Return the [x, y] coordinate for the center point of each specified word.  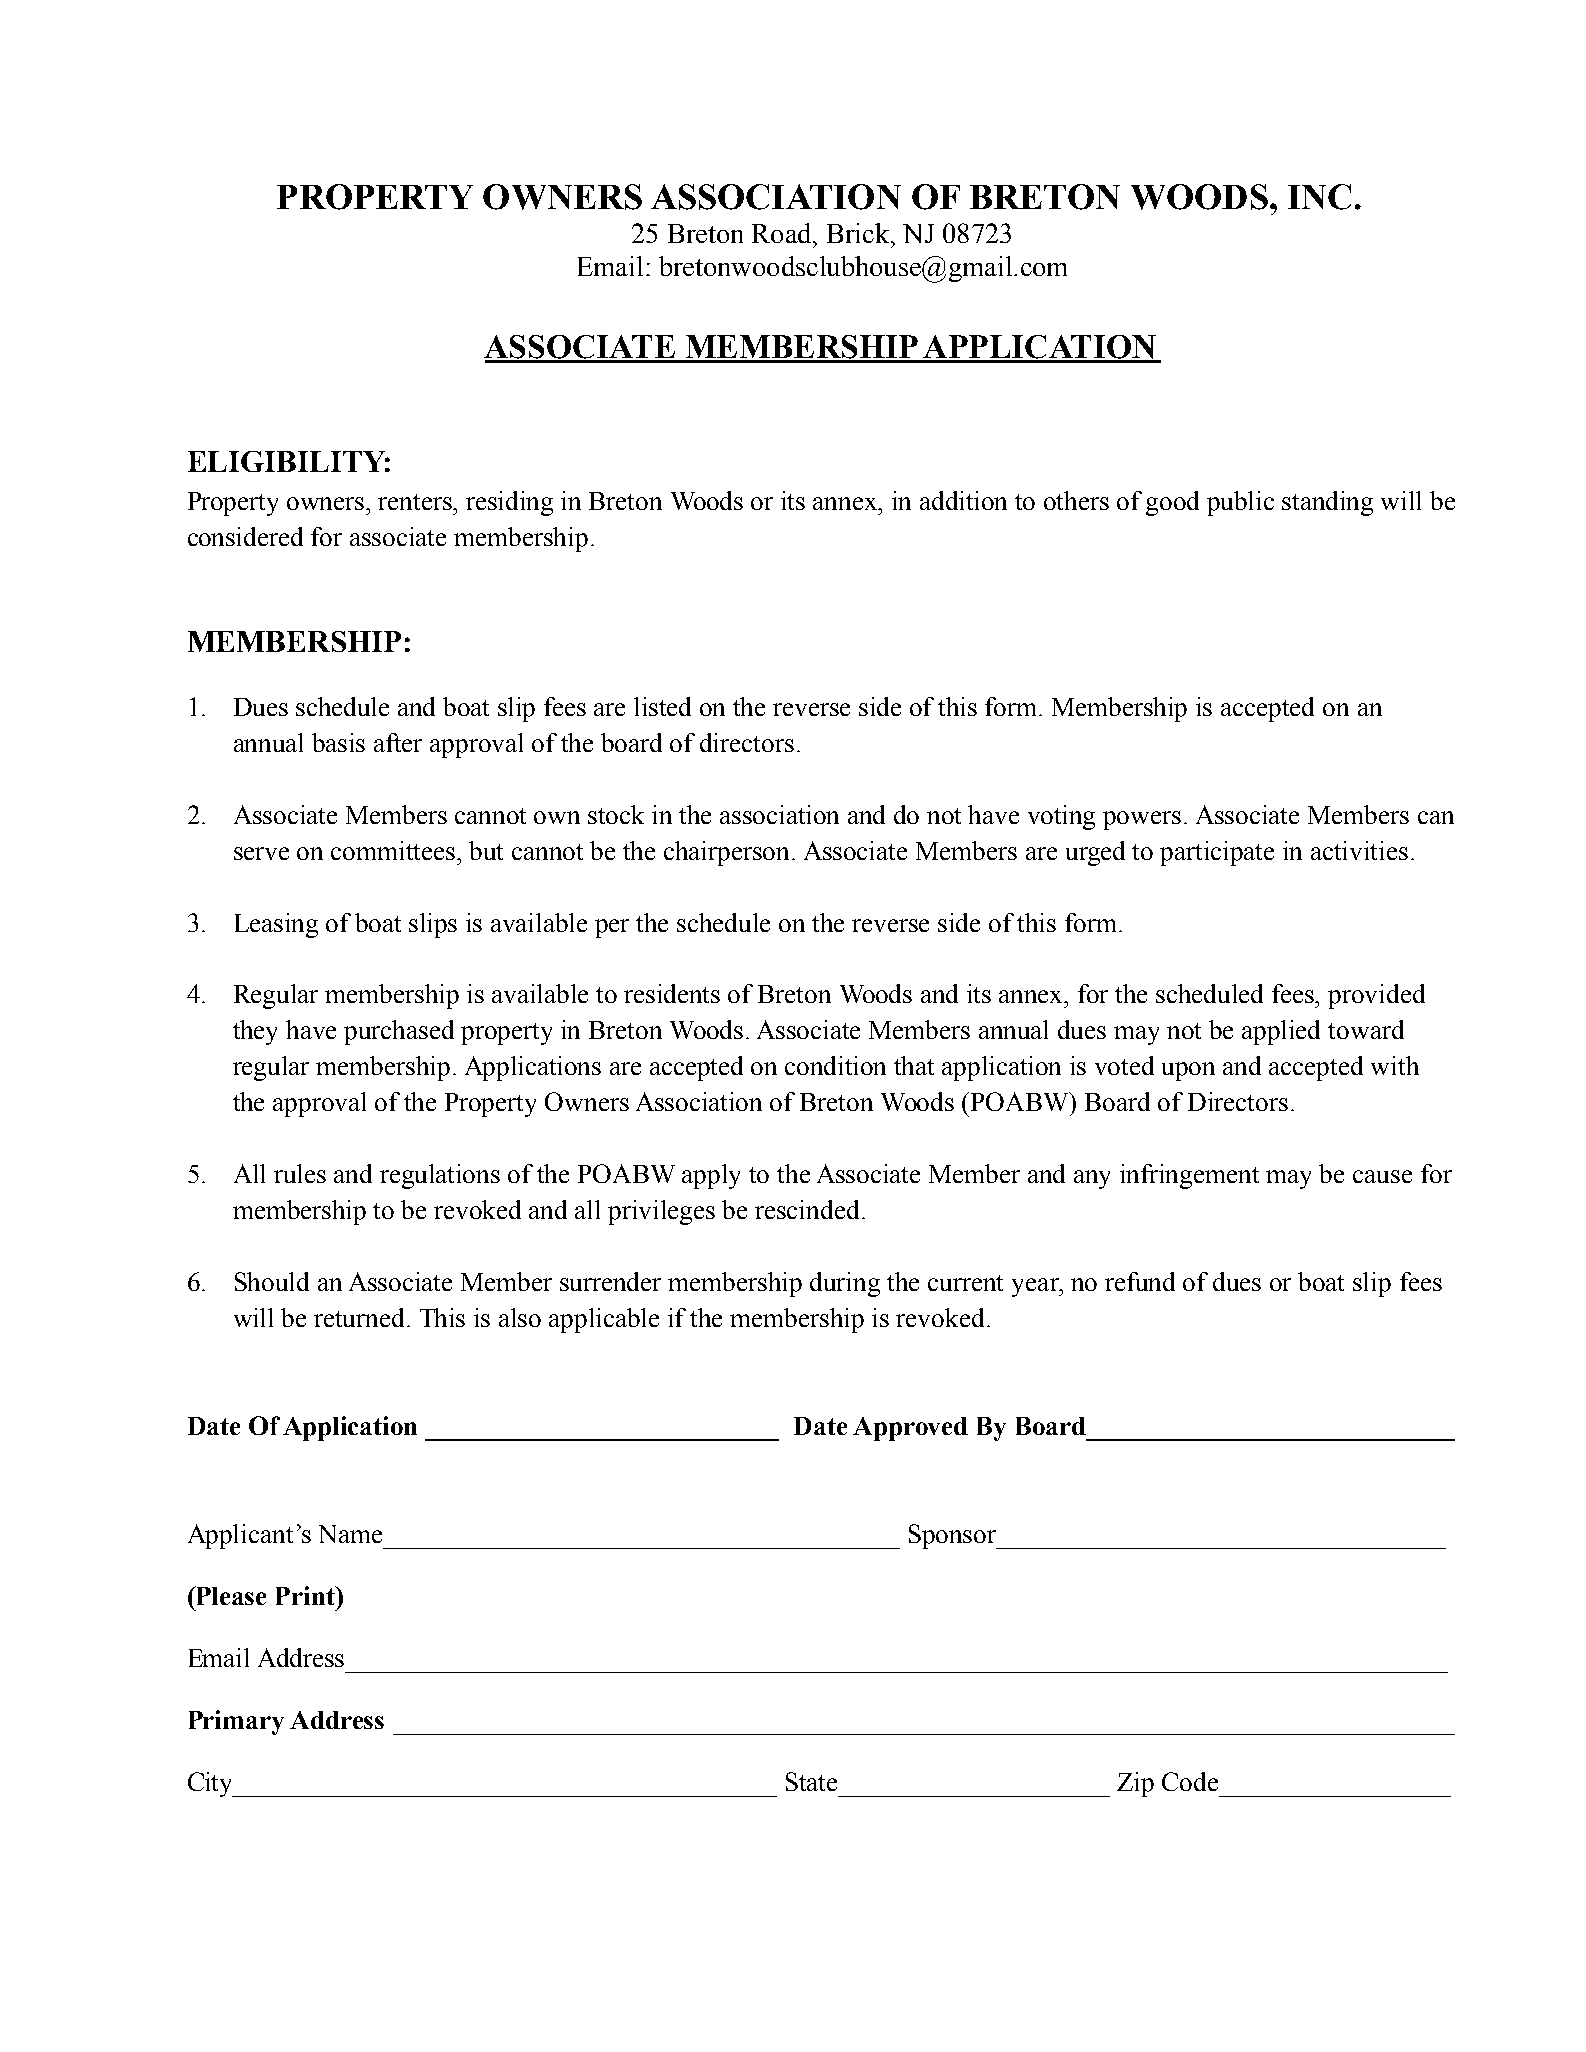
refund [1140, 1281]
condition [835, 1065]
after [398, 742]
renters [416, 502]
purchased [399, 1032]
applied [1281, 1032]
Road [783, 233]
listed [662, 706]
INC [1319, 197]
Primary [236, 1722]
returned [361, 1317]
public [1240, 503]
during [845, 1284]
